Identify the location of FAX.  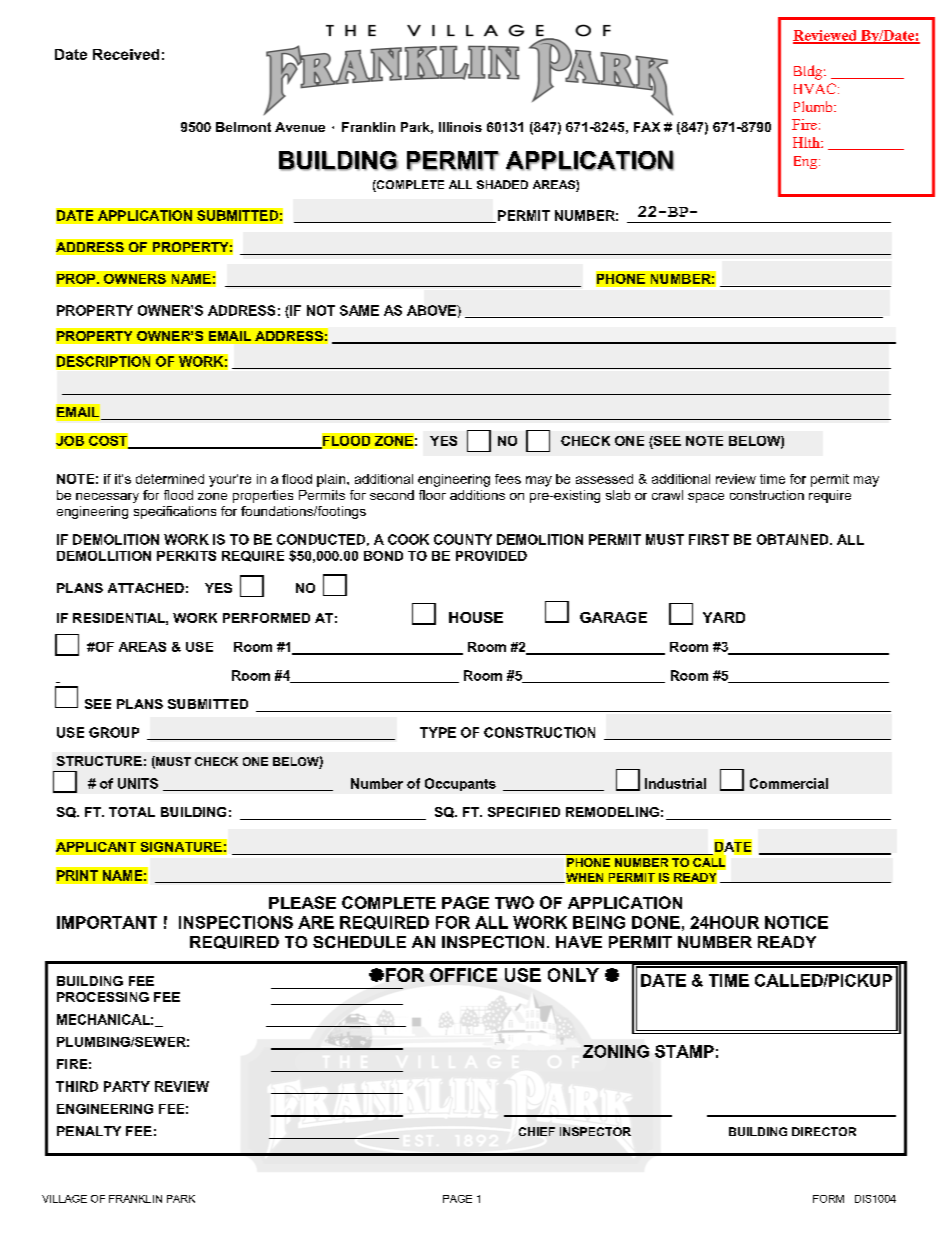
(647, 127).
